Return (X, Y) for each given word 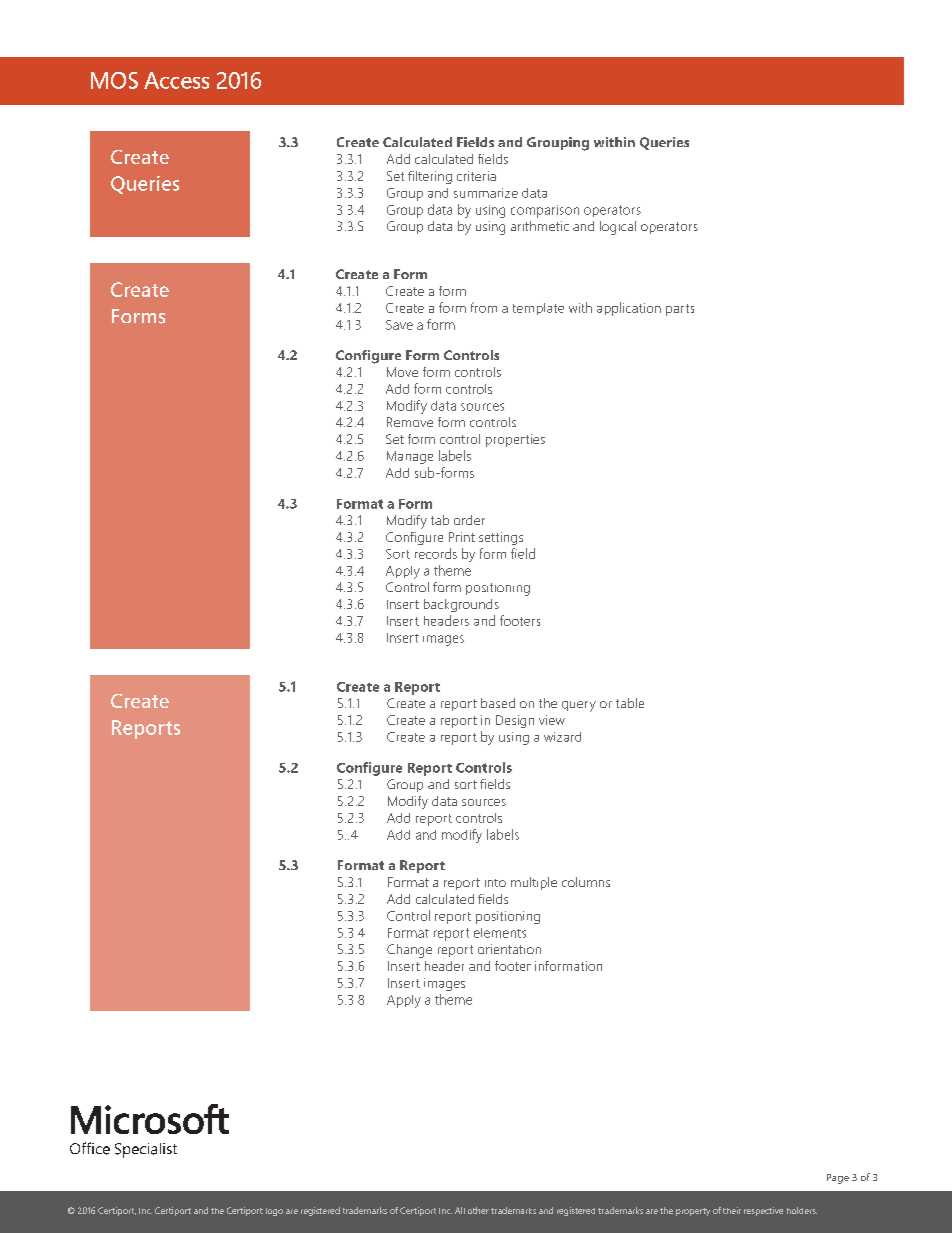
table (630, 703)
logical (618, 228)
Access (176, 80)
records (436, 553)
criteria (476, 176)
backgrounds (461, 605)
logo (274, 1212)
